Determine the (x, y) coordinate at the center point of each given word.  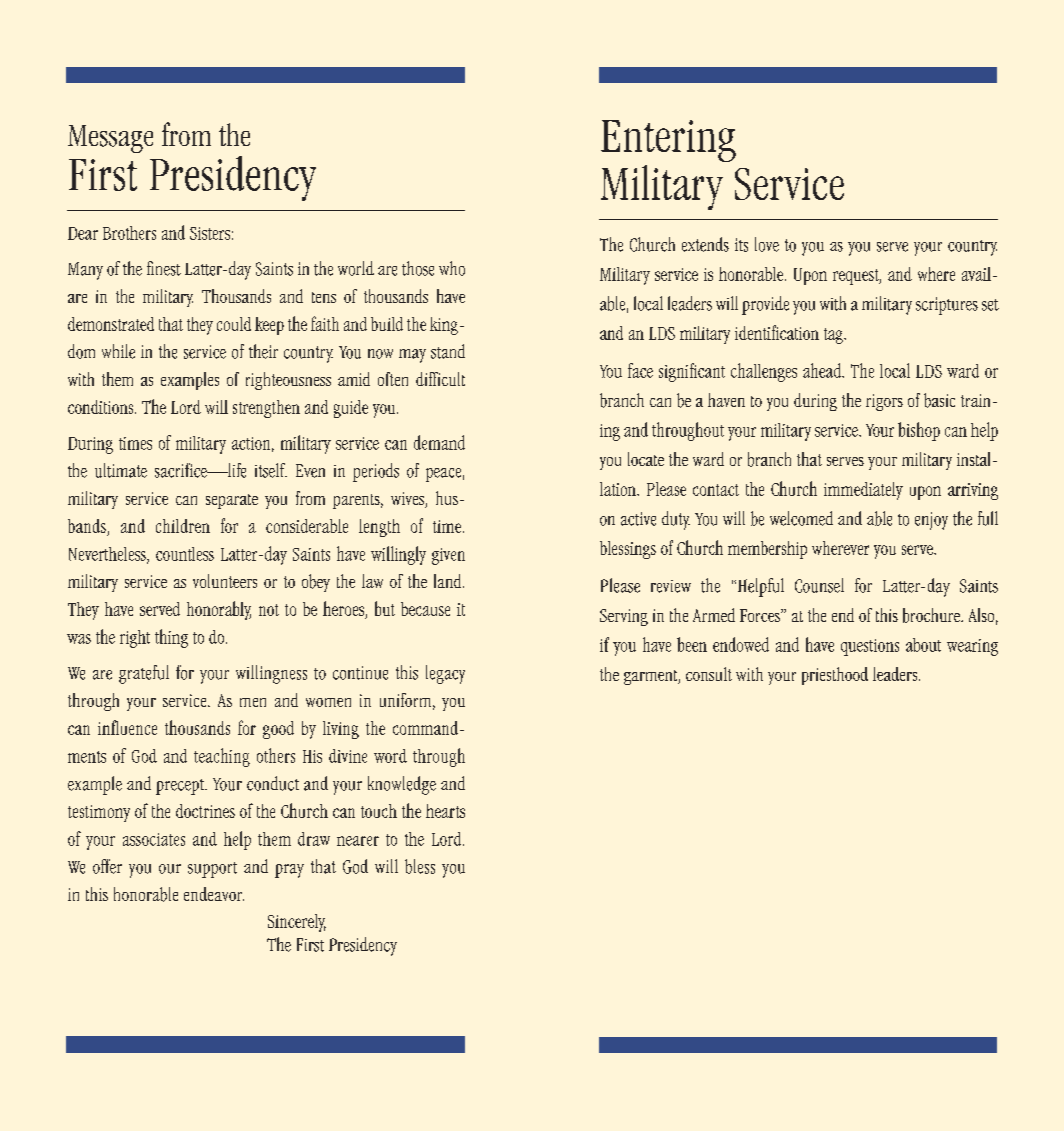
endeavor (214, 894)
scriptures (947, 306)
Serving (624, 617)
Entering (668, 141)
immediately (863, 491)
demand (439, 442)
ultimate (121, 470)
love (767, 244)
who (452, 268)
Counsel (819, 585)
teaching (222, 757)
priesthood (835, 676)
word (390, 756)
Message (110, 139)
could (234, 324)
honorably (219, 610)
